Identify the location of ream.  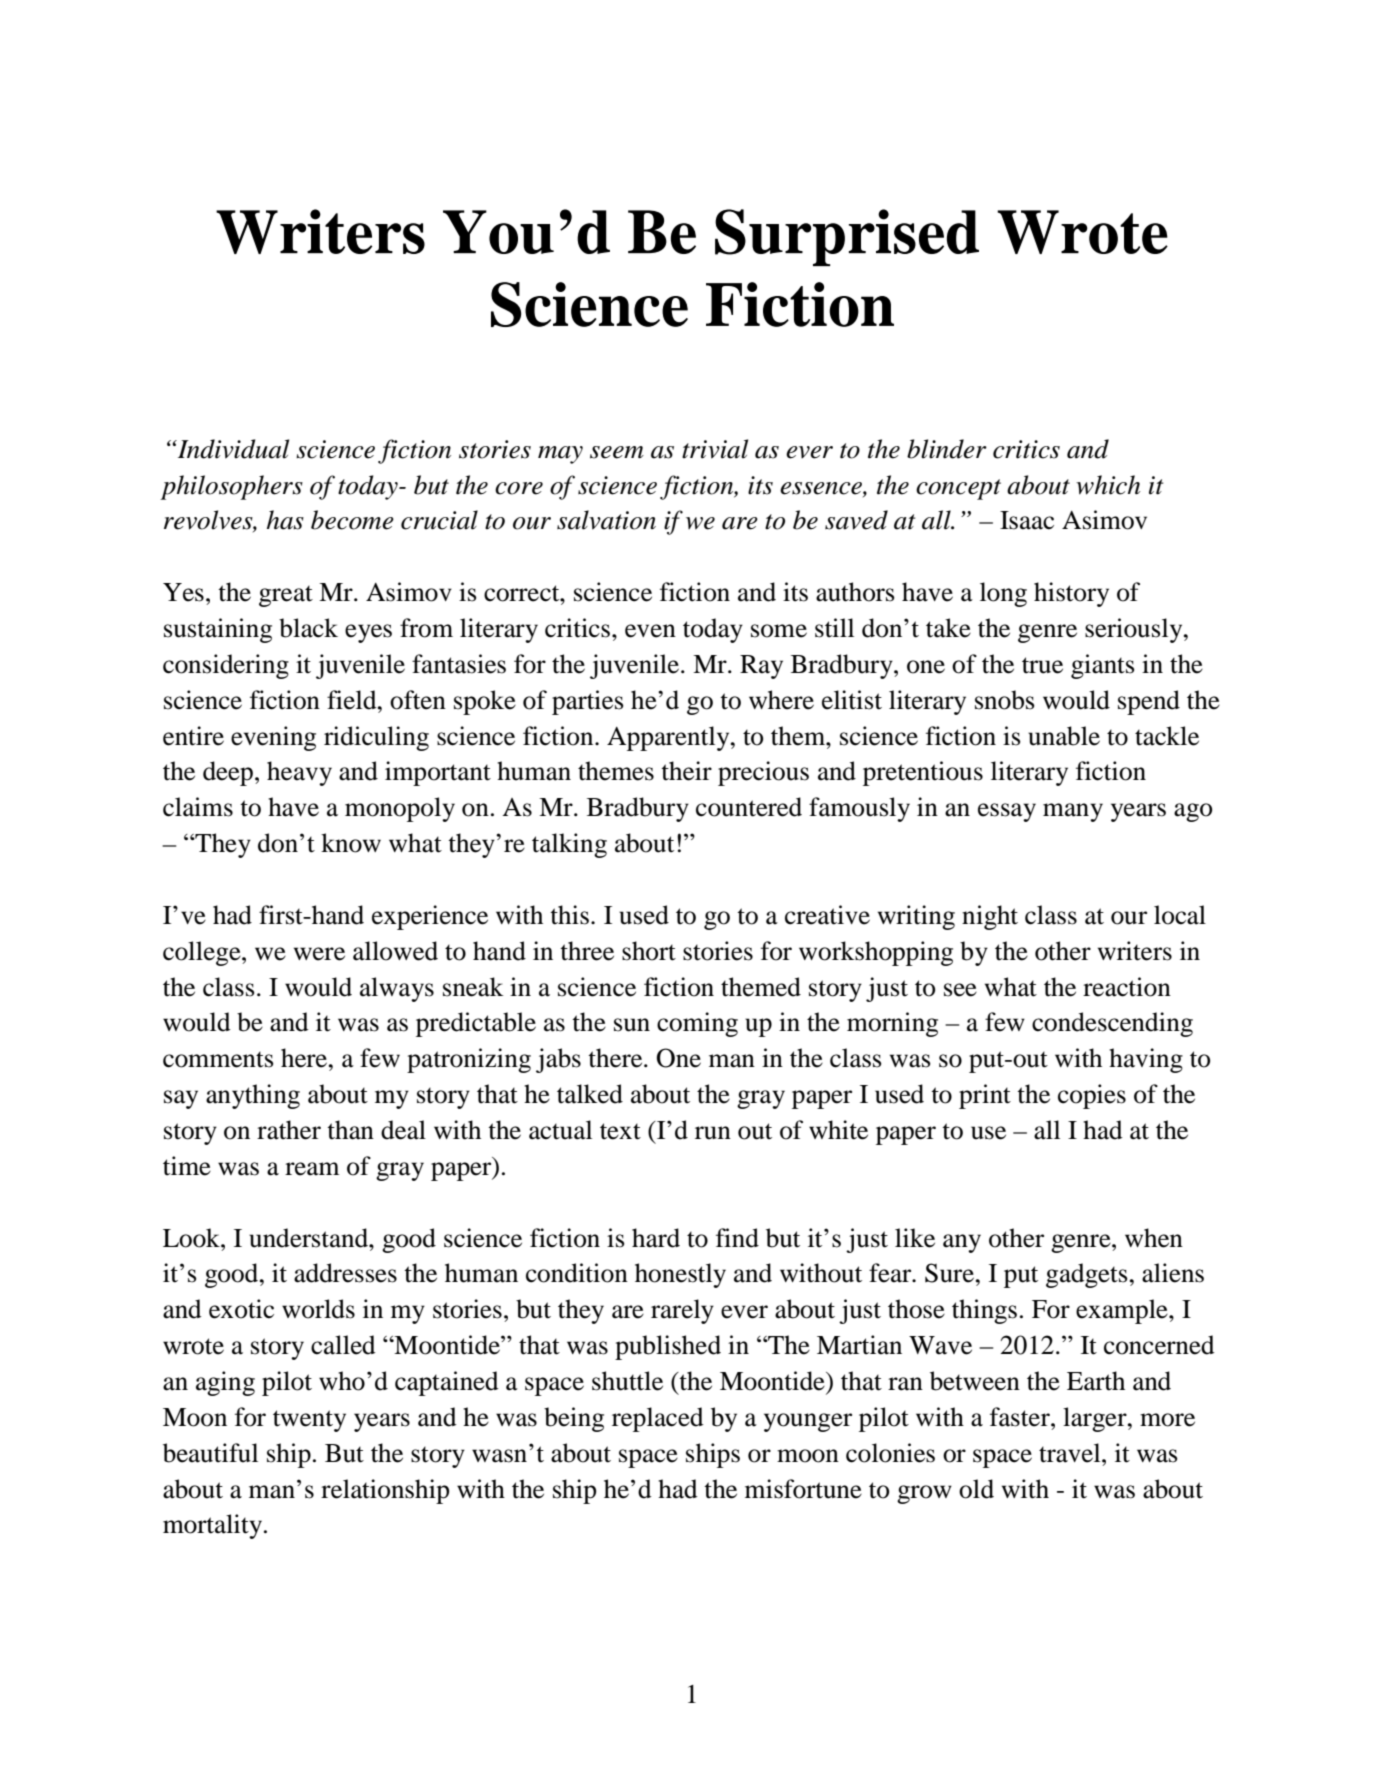
(312, 1169).
